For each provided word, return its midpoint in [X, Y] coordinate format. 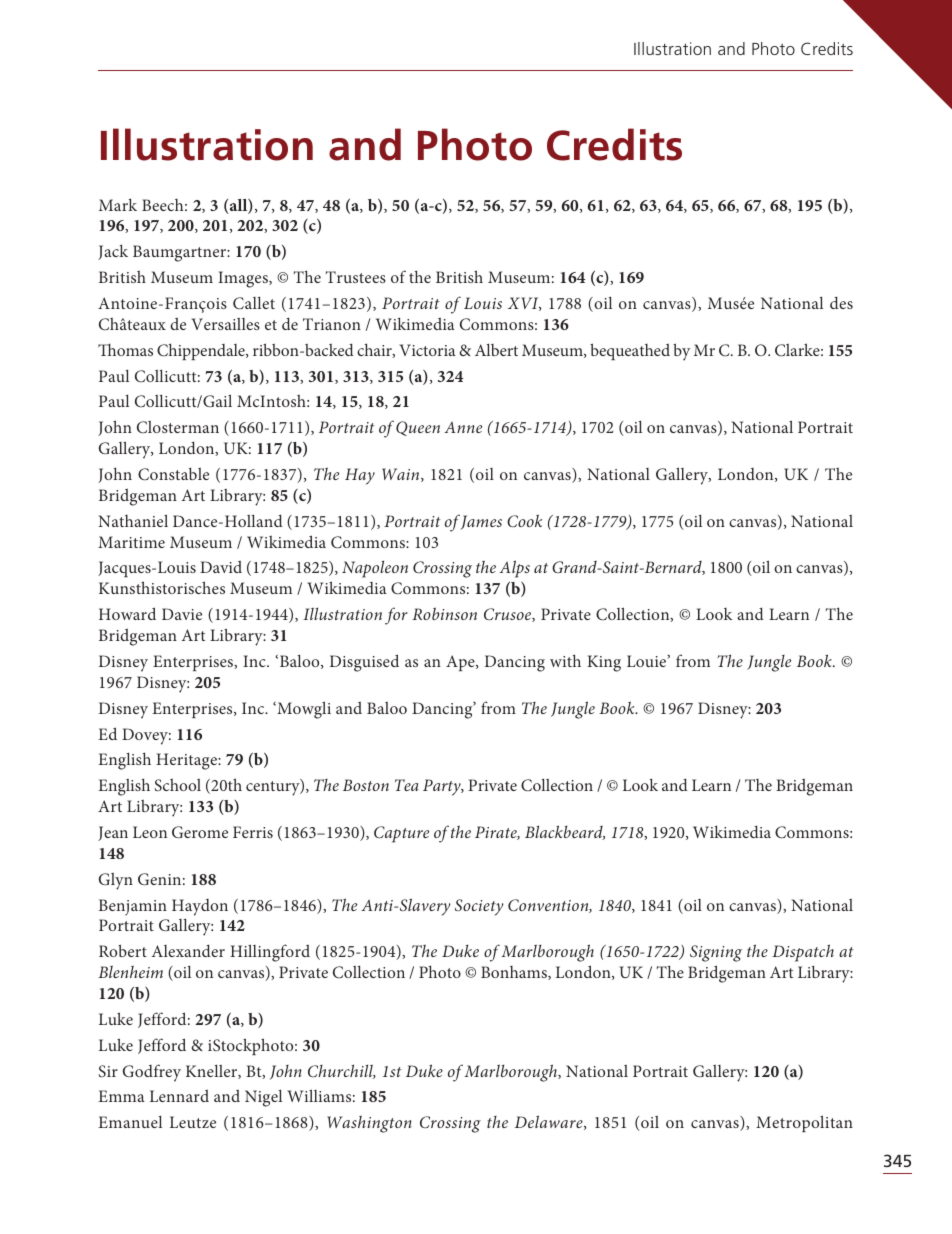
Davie [182, 614]
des [841, 302]
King [604, 663]
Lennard [179, 1096]
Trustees [356, 277]
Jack [113, 252]
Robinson [444, 613]
